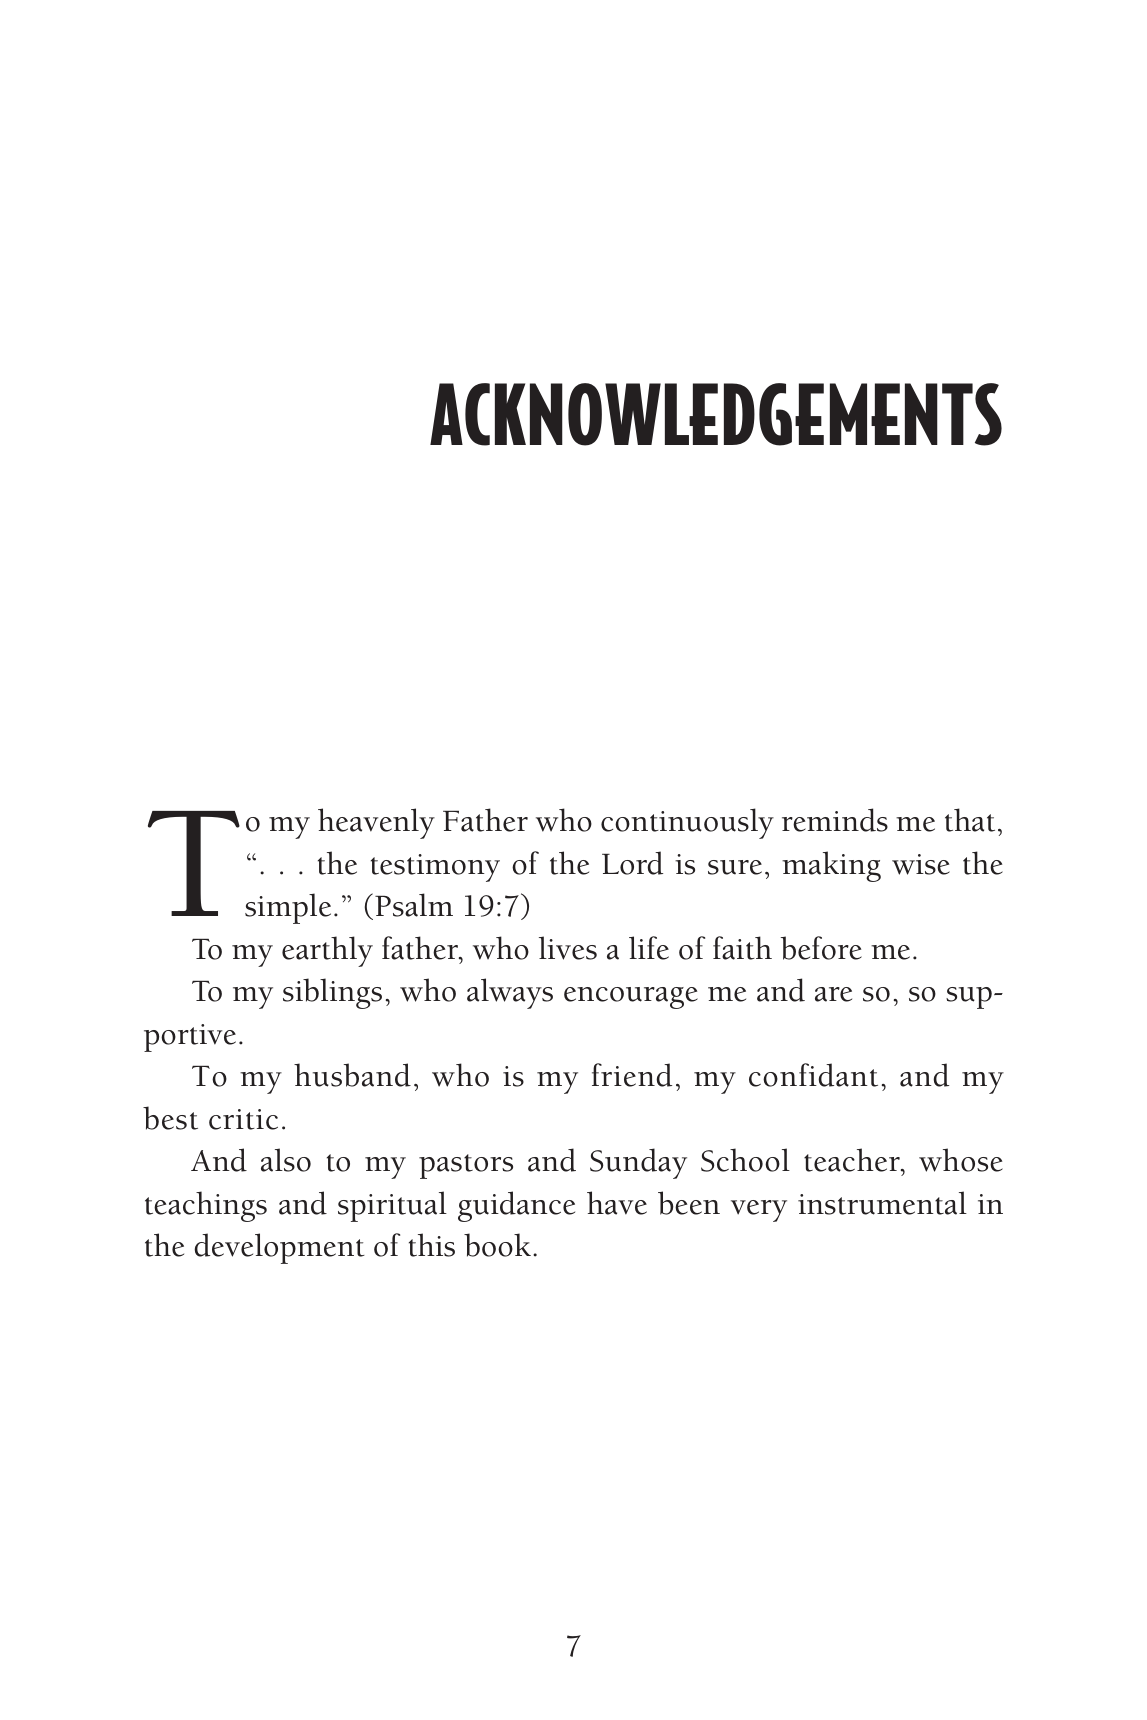  Describe the element at coordinates (821, 948) in the screenshot. I see `before` at that location.
